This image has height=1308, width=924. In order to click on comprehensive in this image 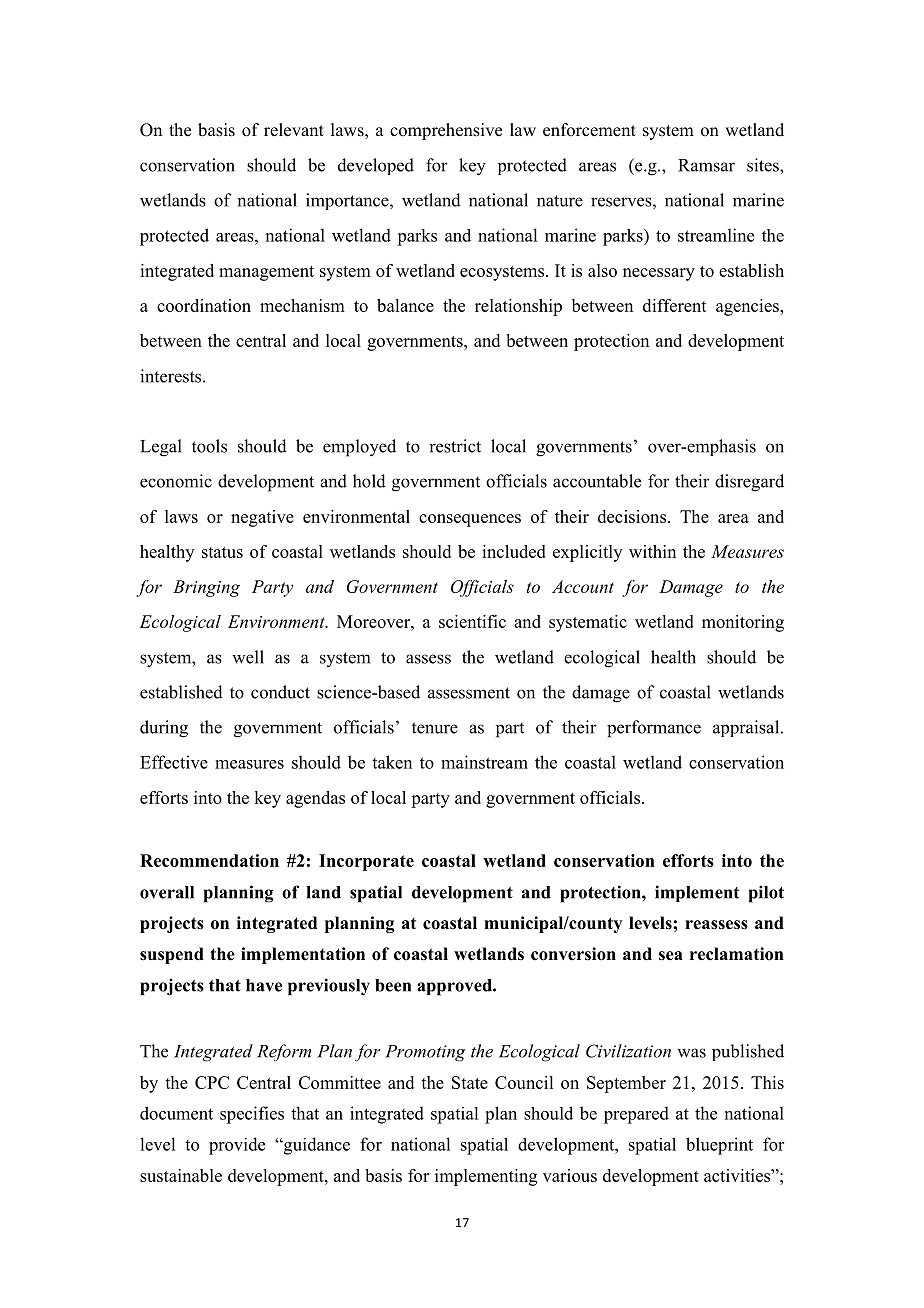, I will do `click(446, 131)`.
